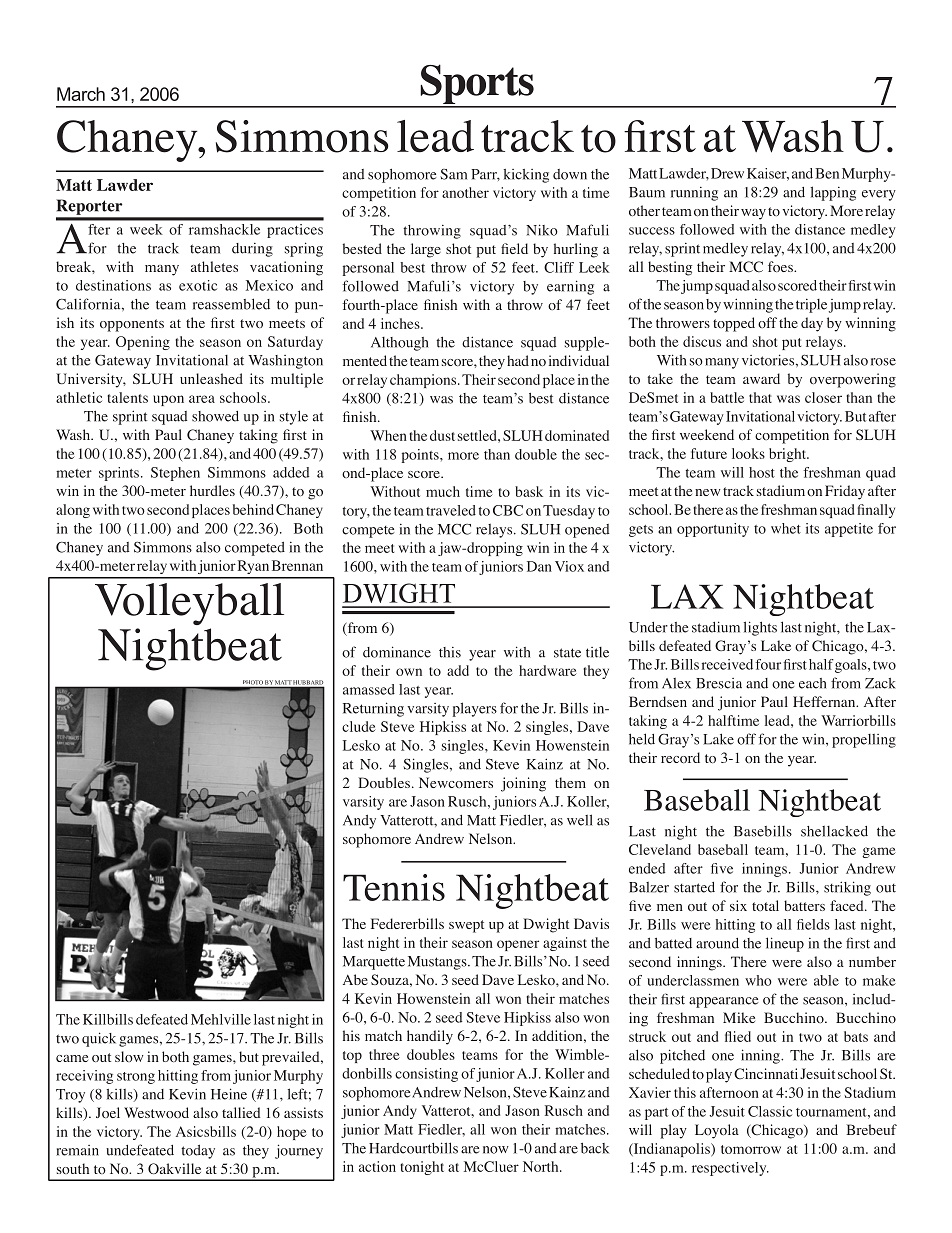 The image size is (952, 1233). I want to click on lights, so click(760, 628).
